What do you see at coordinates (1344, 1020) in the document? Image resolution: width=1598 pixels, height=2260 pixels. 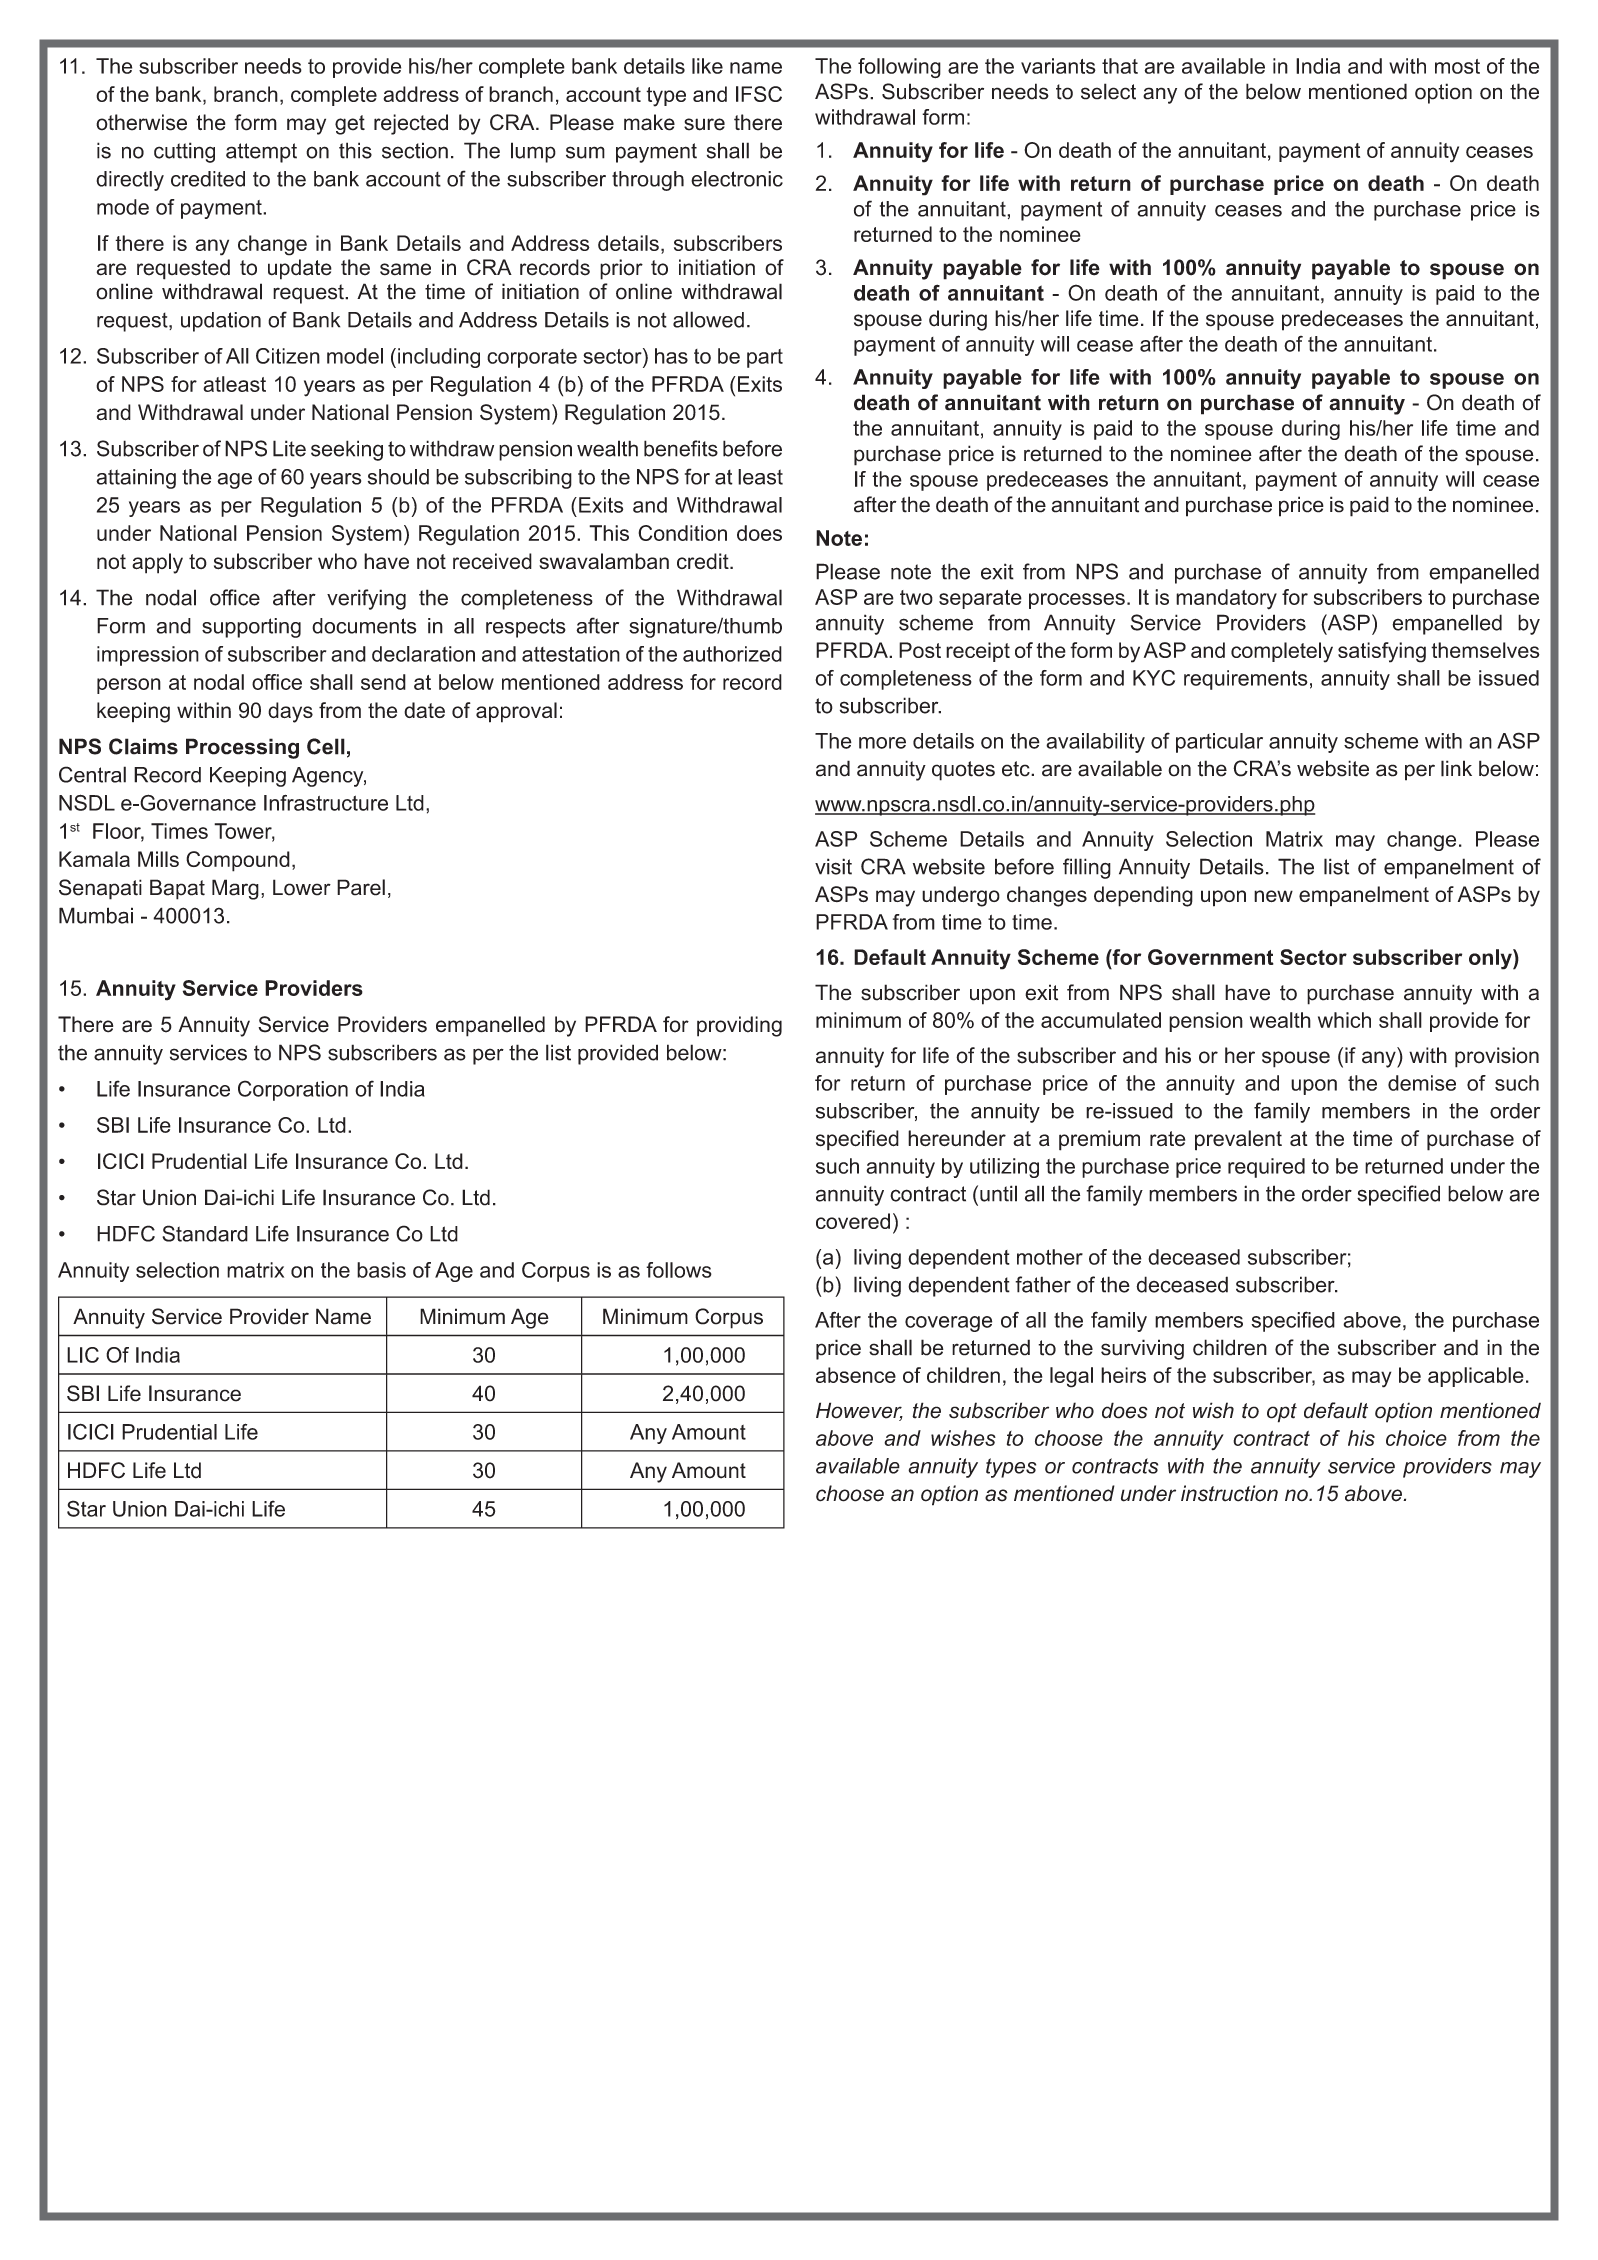 I see `which` at bounding box center [1344, 1020].
